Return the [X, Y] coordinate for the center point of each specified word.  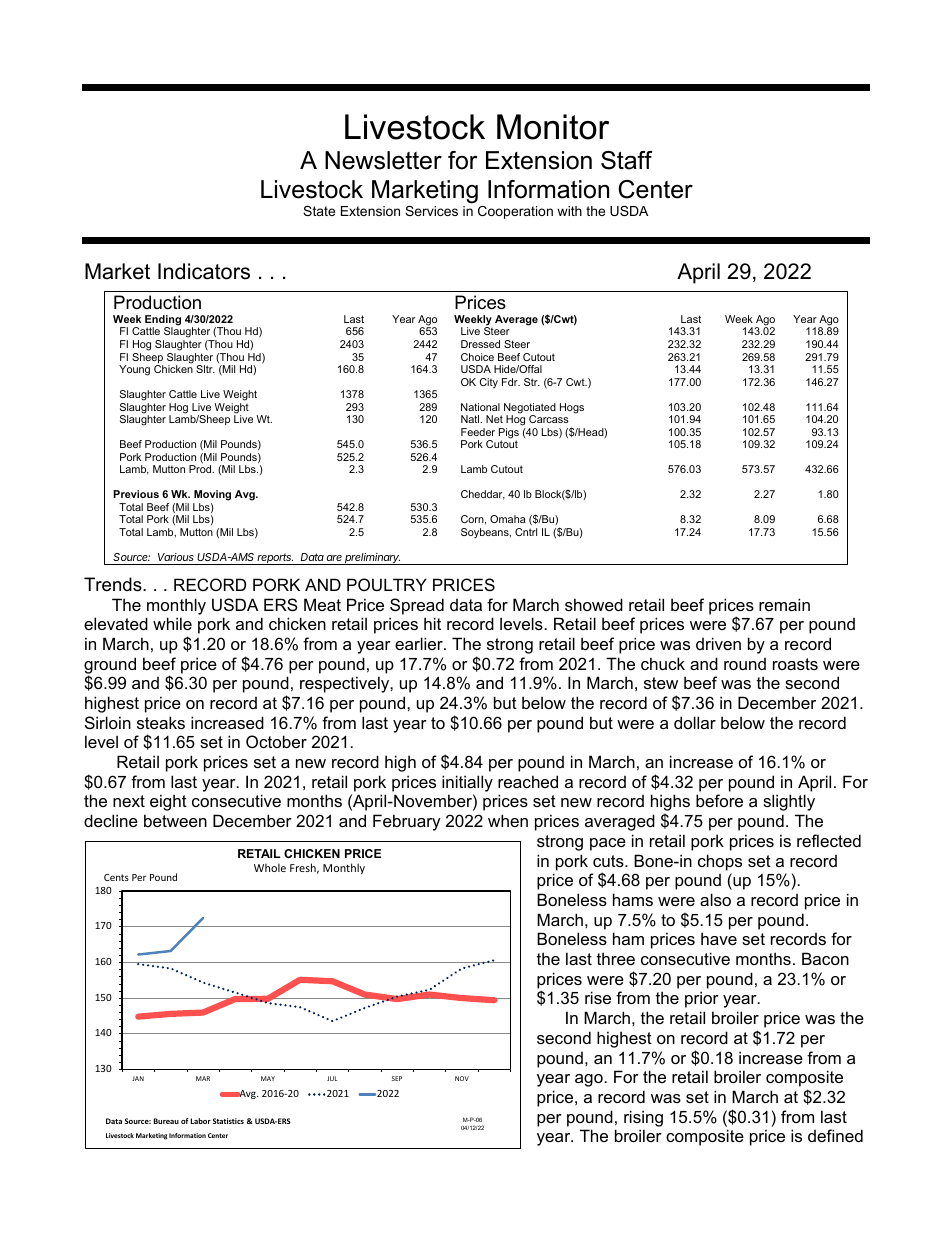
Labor [201, 1121]
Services [431, 211]
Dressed [480, 344]
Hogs [572, 408]
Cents [116, 877]
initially [467, 783]
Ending [163, 321]
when [508, 820]
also [715, 899]
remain [784, 604]
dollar [695, 722]
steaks [161, 722]
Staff [626, 160]
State [319, 211]
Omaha [508, 519]
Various [176, 557]
